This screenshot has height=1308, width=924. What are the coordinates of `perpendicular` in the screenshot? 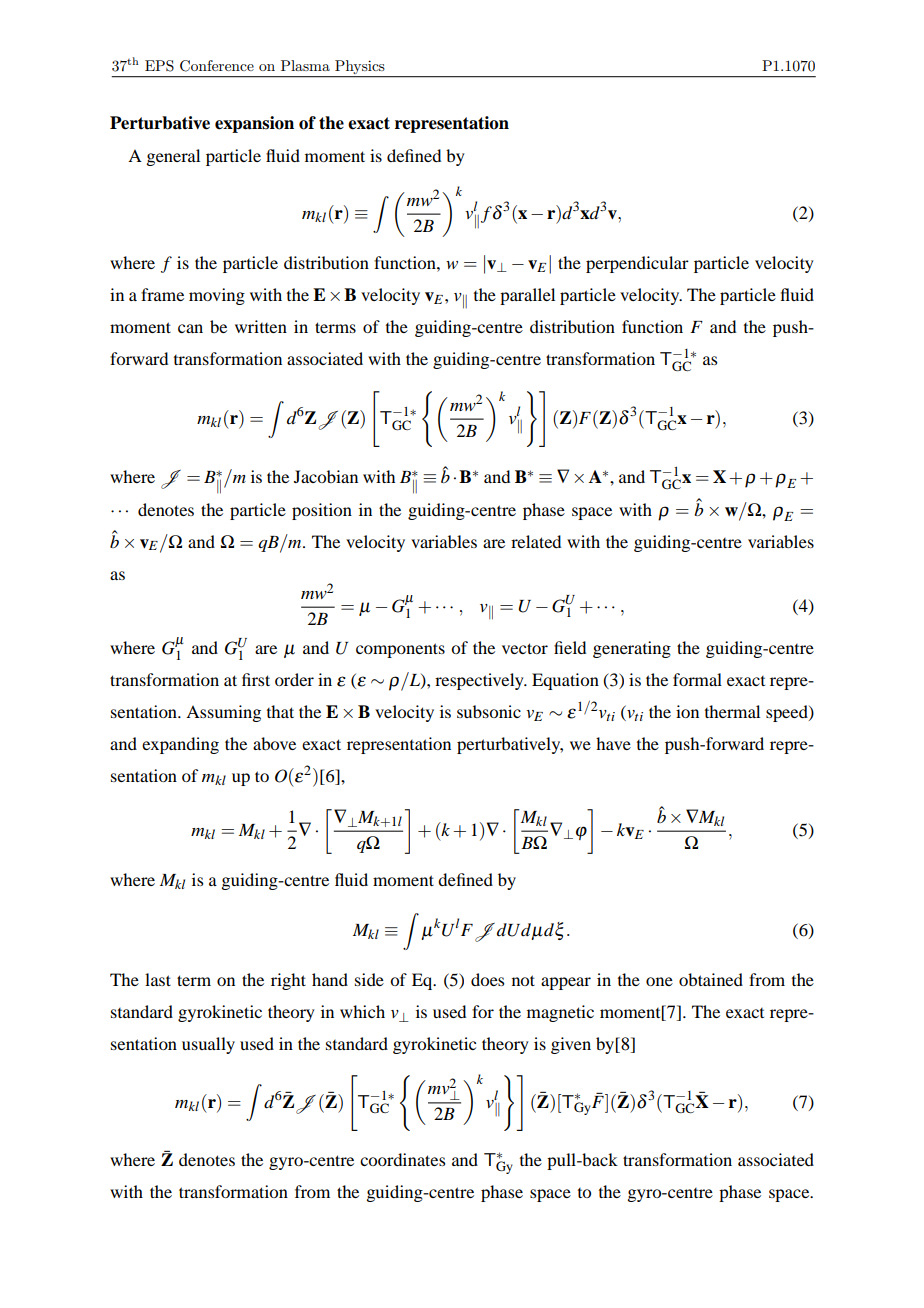 It's located at (637, 264).
